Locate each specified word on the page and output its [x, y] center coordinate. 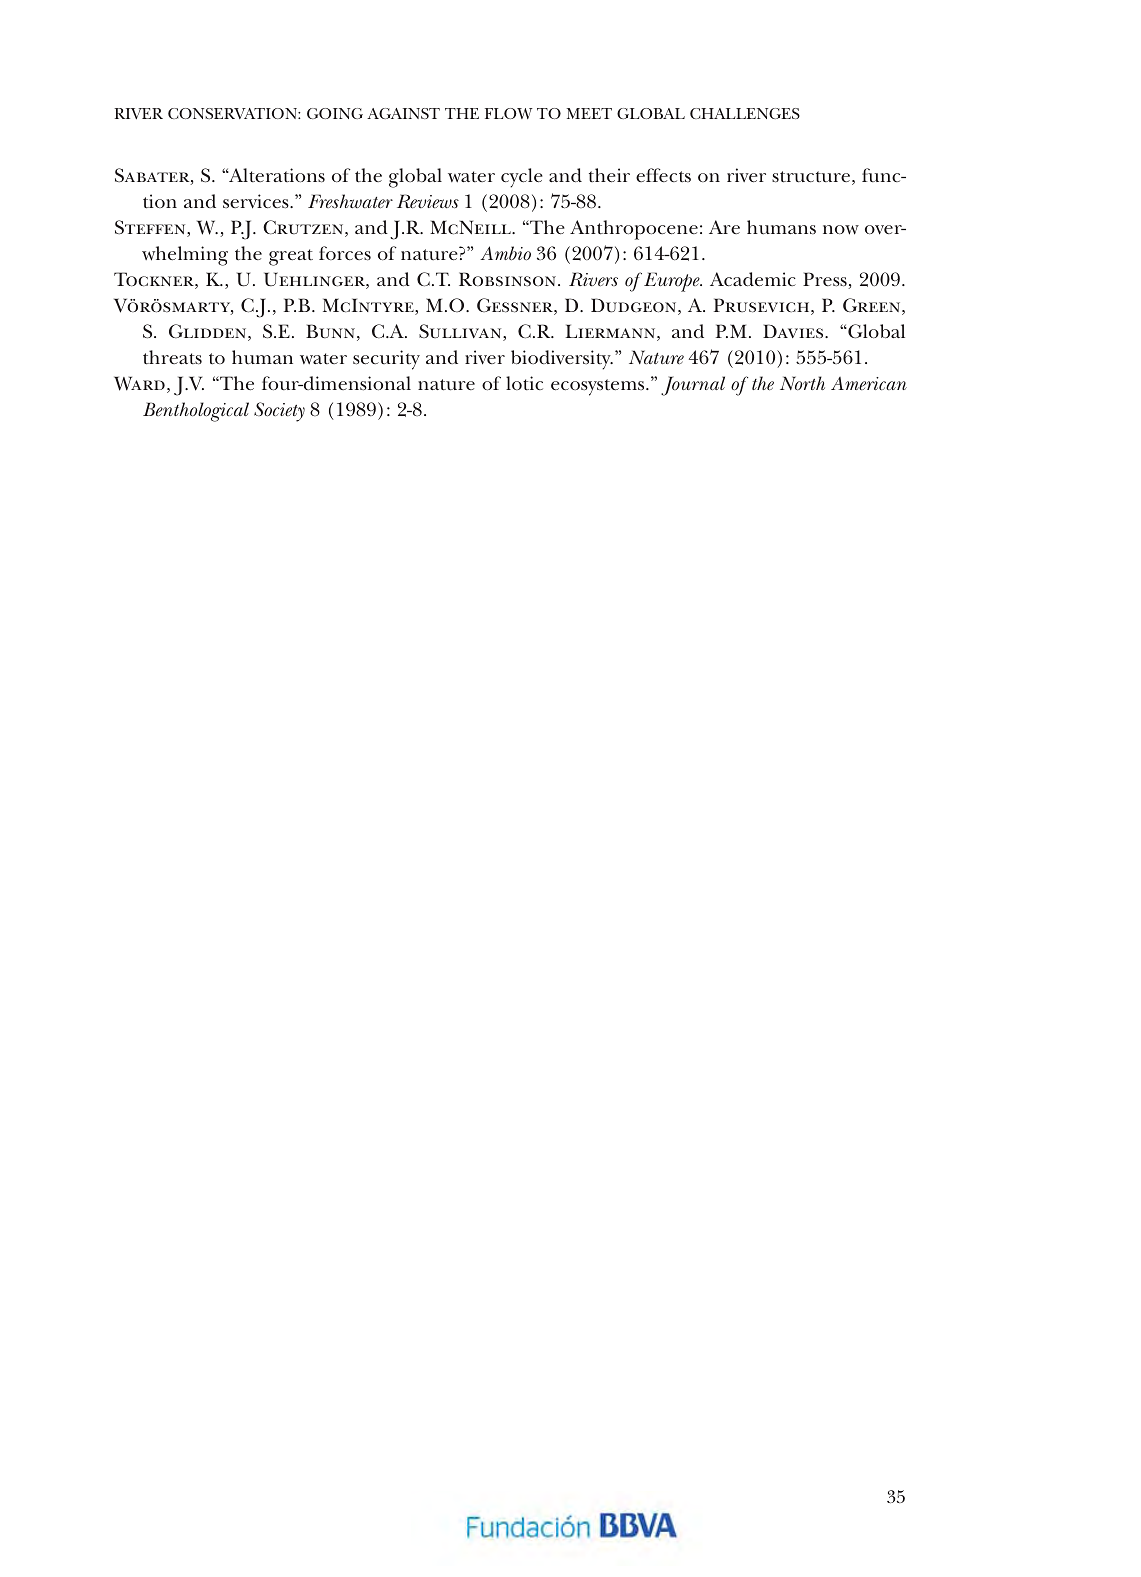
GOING [335, 113]
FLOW [509, 113]
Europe [673, 282]
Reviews [428, 201]
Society [279, 412]
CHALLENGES [745, 113]
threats [172, 357]
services [257, 201]
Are [724, 227]
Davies [794, 331]
